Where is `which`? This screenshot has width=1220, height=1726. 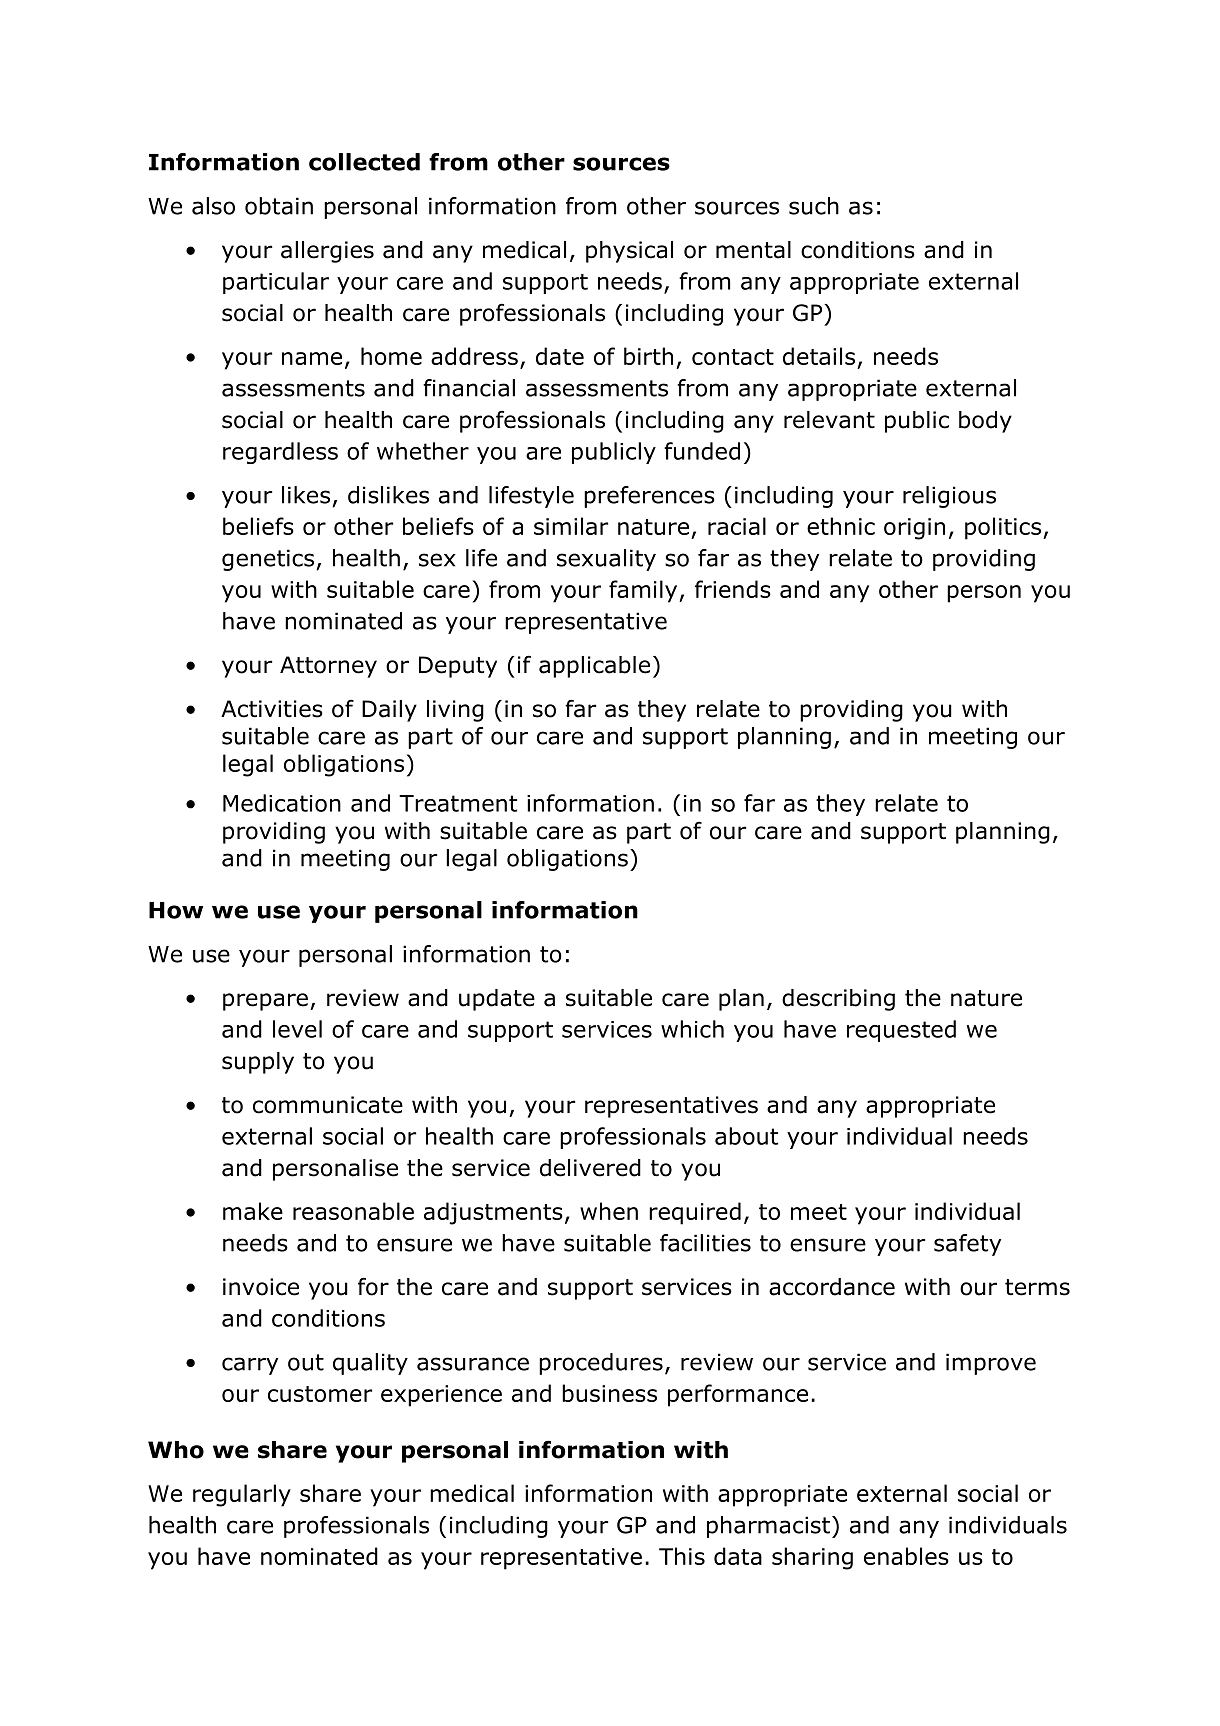 which is located at coordinates (692, 1029).
